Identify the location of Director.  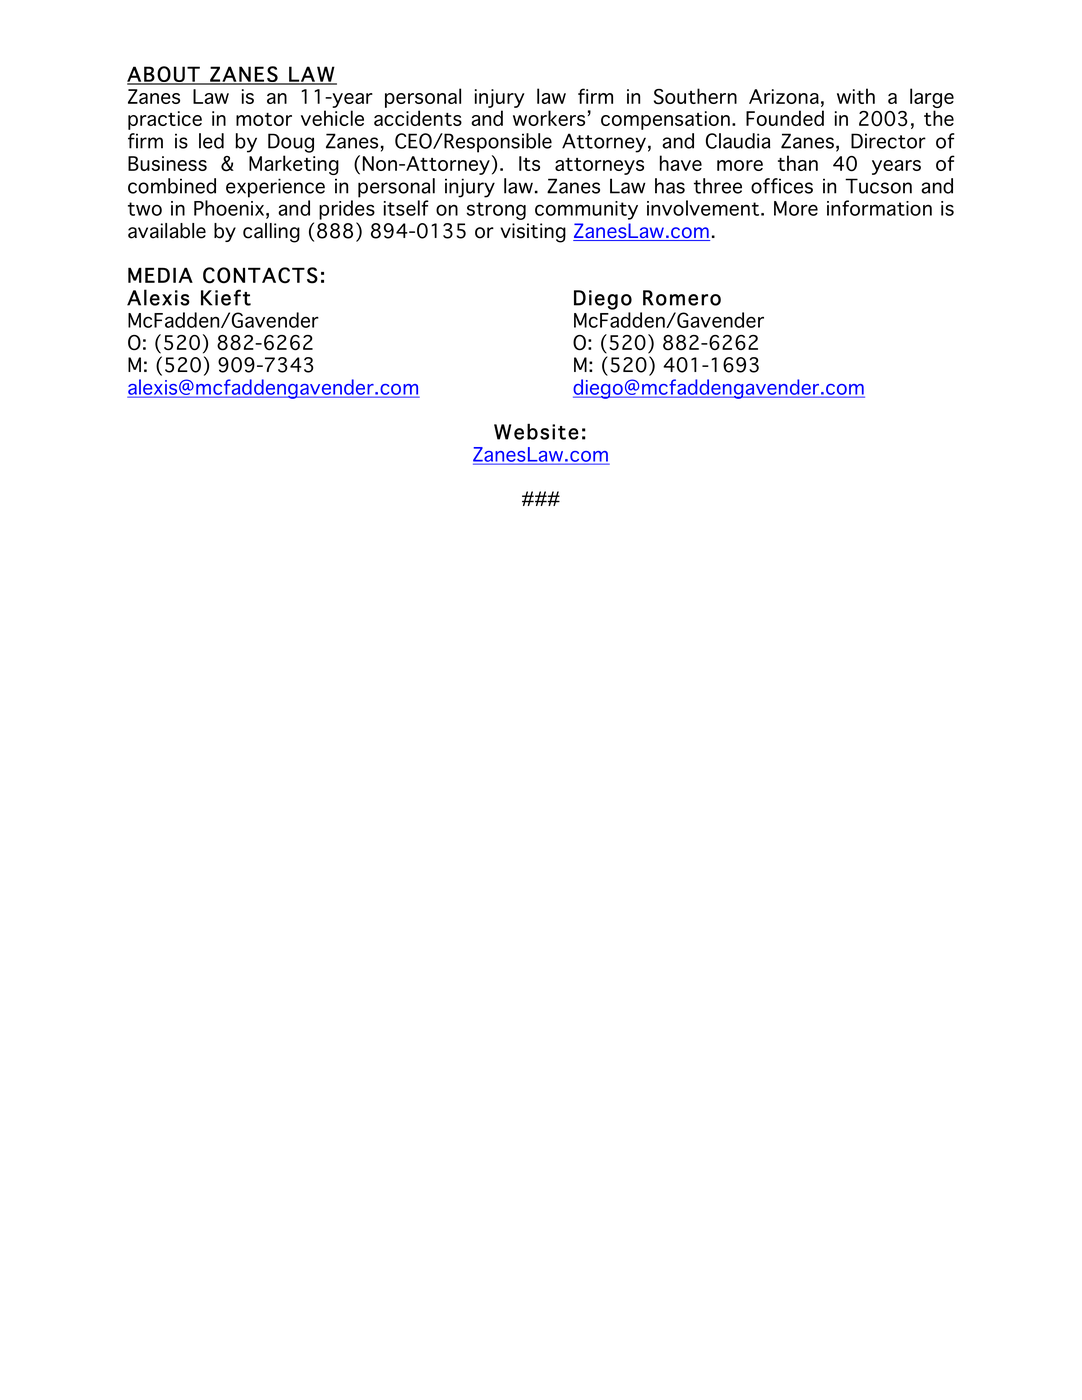
(888, 141).
